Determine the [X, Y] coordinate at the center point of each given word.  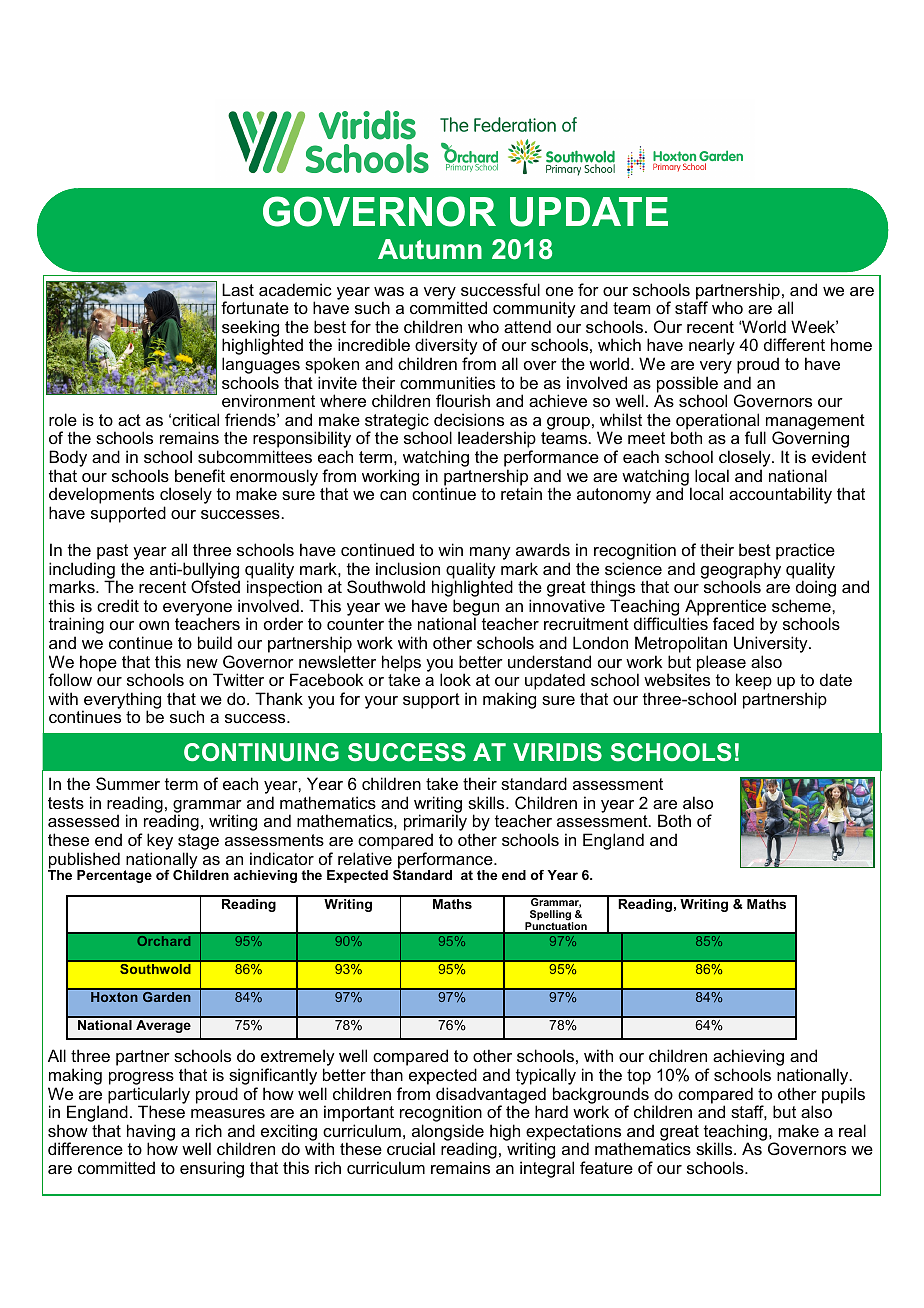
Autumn [430, 249]
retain [521, 493]
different [794, 344]
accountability [780, 495]
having [151, 1133]
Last [238, 289]
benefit [200, 475]
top [639, 1077]
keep [753, 683]
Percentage [114, 876]
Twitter [238, 679]
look [455, 679]
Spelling [550, 916]
